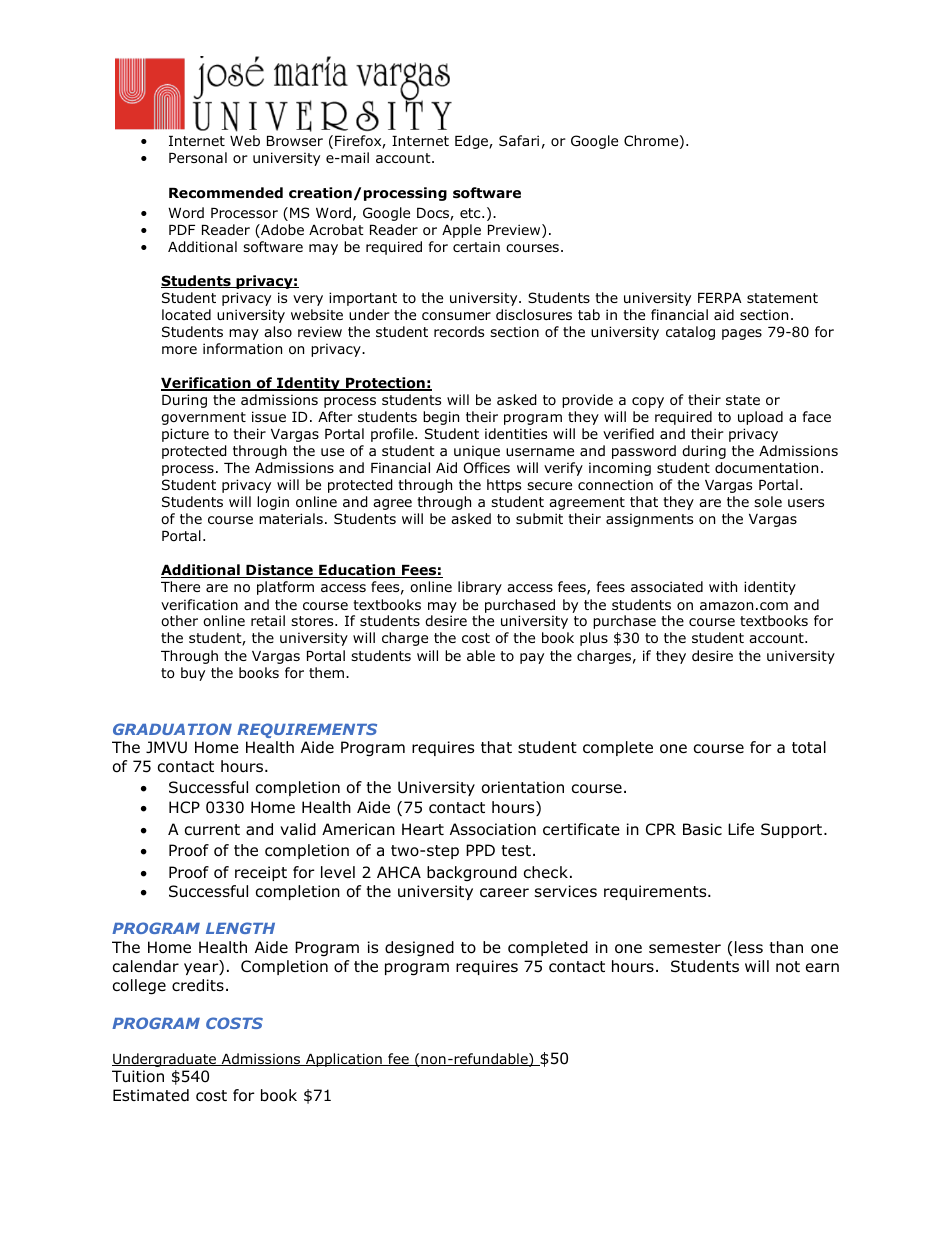 The width and height of the page is (952, 1233). I want to click on other, so click(179, 621).
